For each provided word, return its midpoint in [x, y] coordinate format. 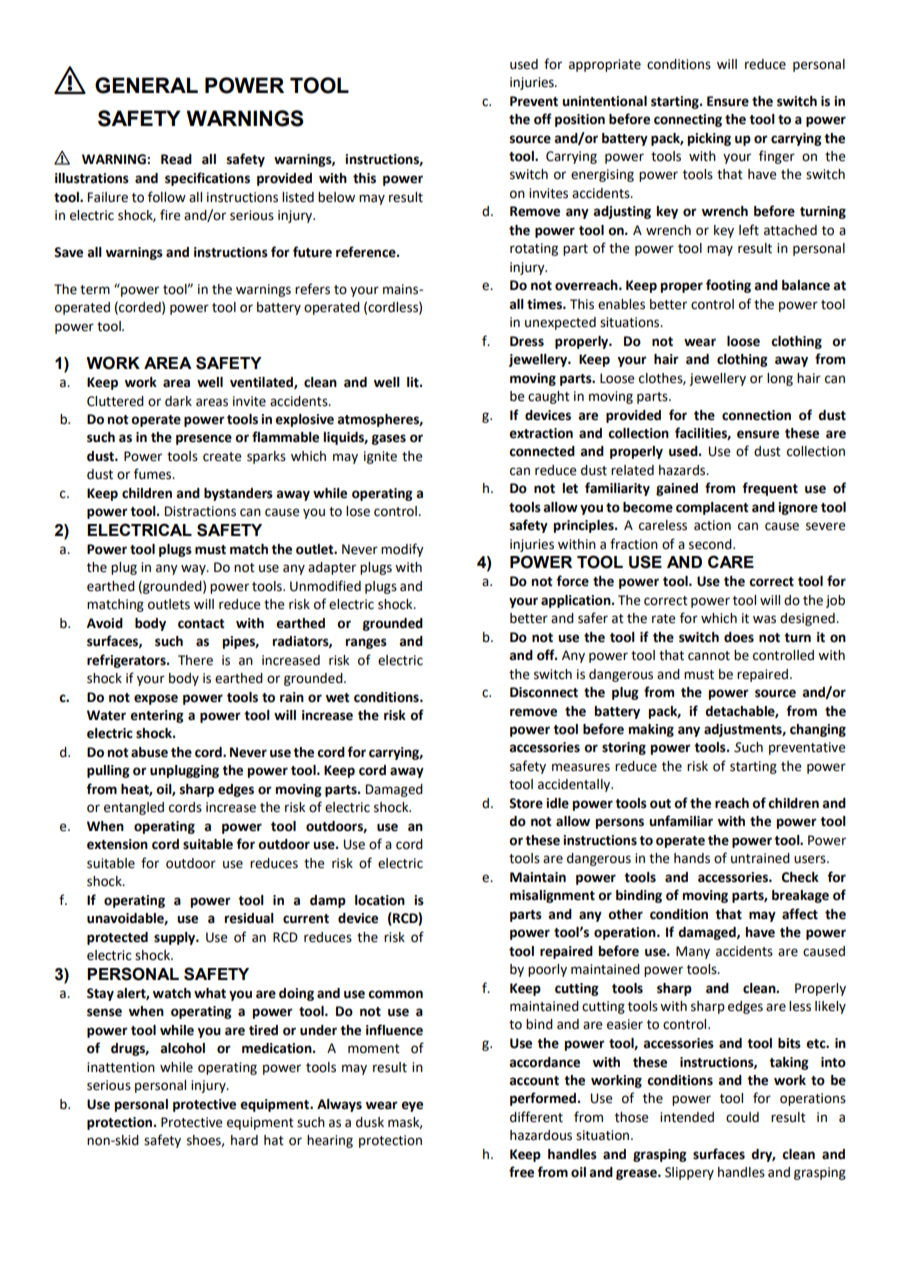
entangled [134, 808]
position [580, 120]
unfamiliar [681, 821]
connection [756, 415]
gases [389, 439]
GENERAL [146, 85]
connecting [688, 120]
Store [526, 803]
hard [244, 1140]
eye [412, 1106]
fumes [154, 474]
